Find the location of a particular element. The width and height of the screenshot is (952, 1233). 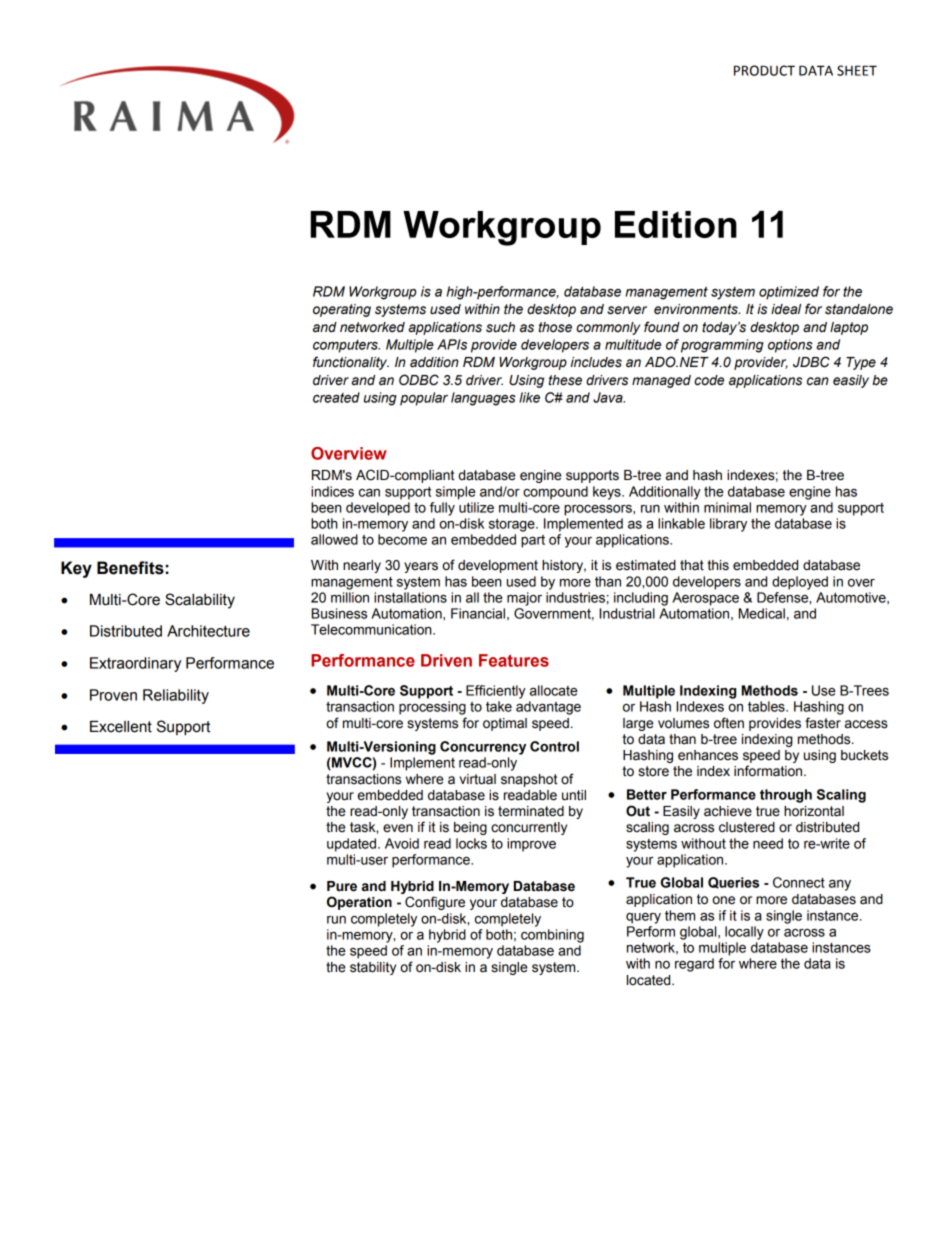

ideal is located at coordinates (786, 309).
